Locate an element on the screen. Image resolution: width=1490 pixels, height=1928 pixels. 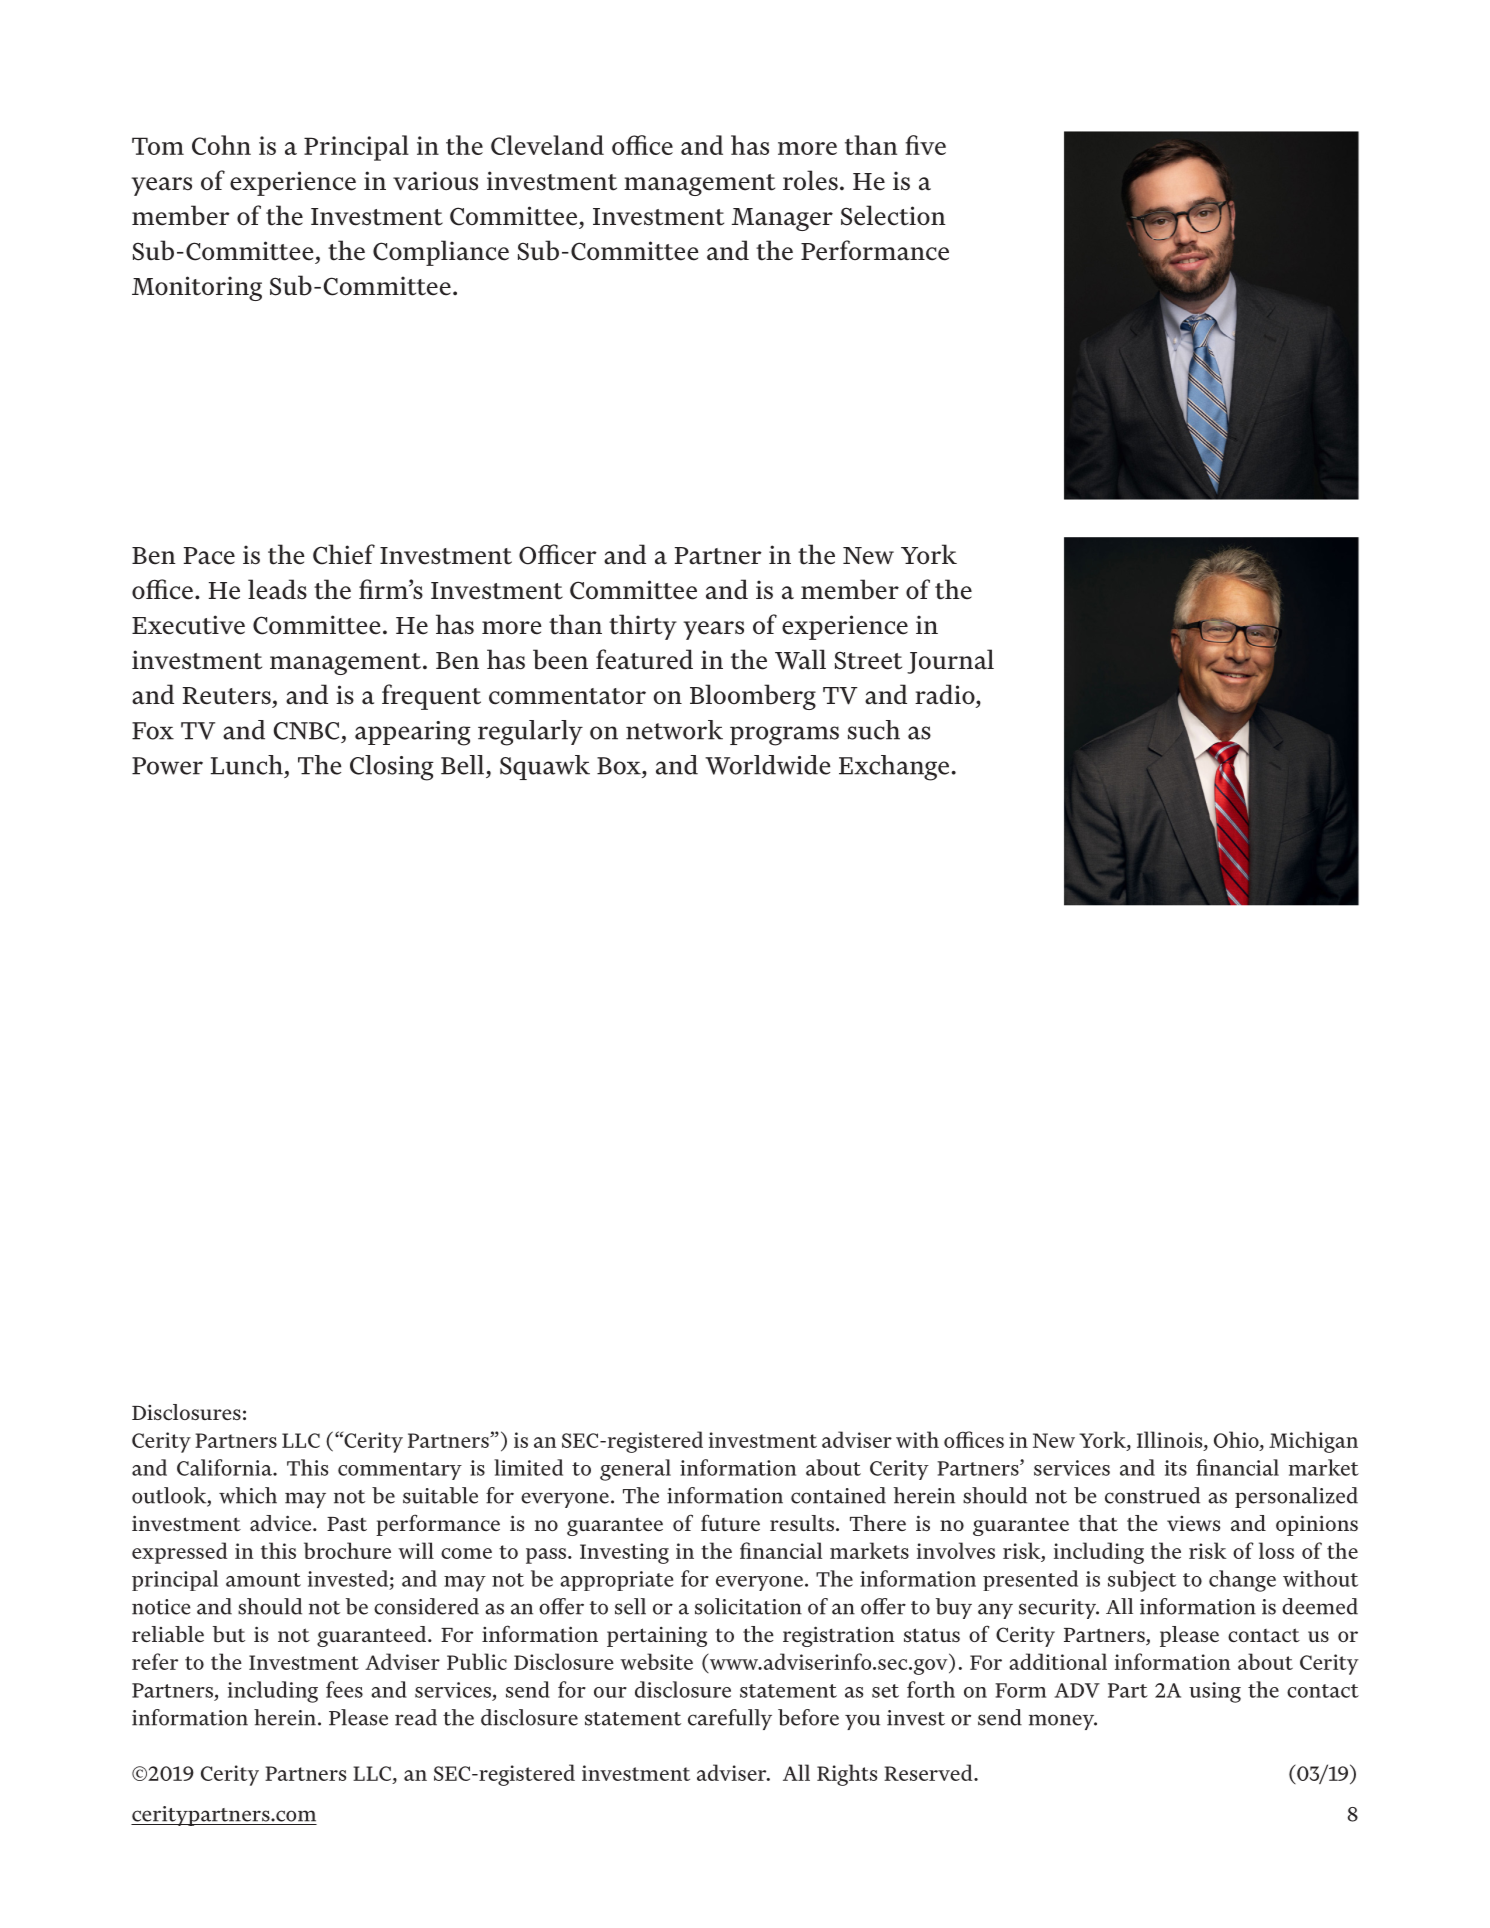
Manager is located at coordinates (782, 219).
